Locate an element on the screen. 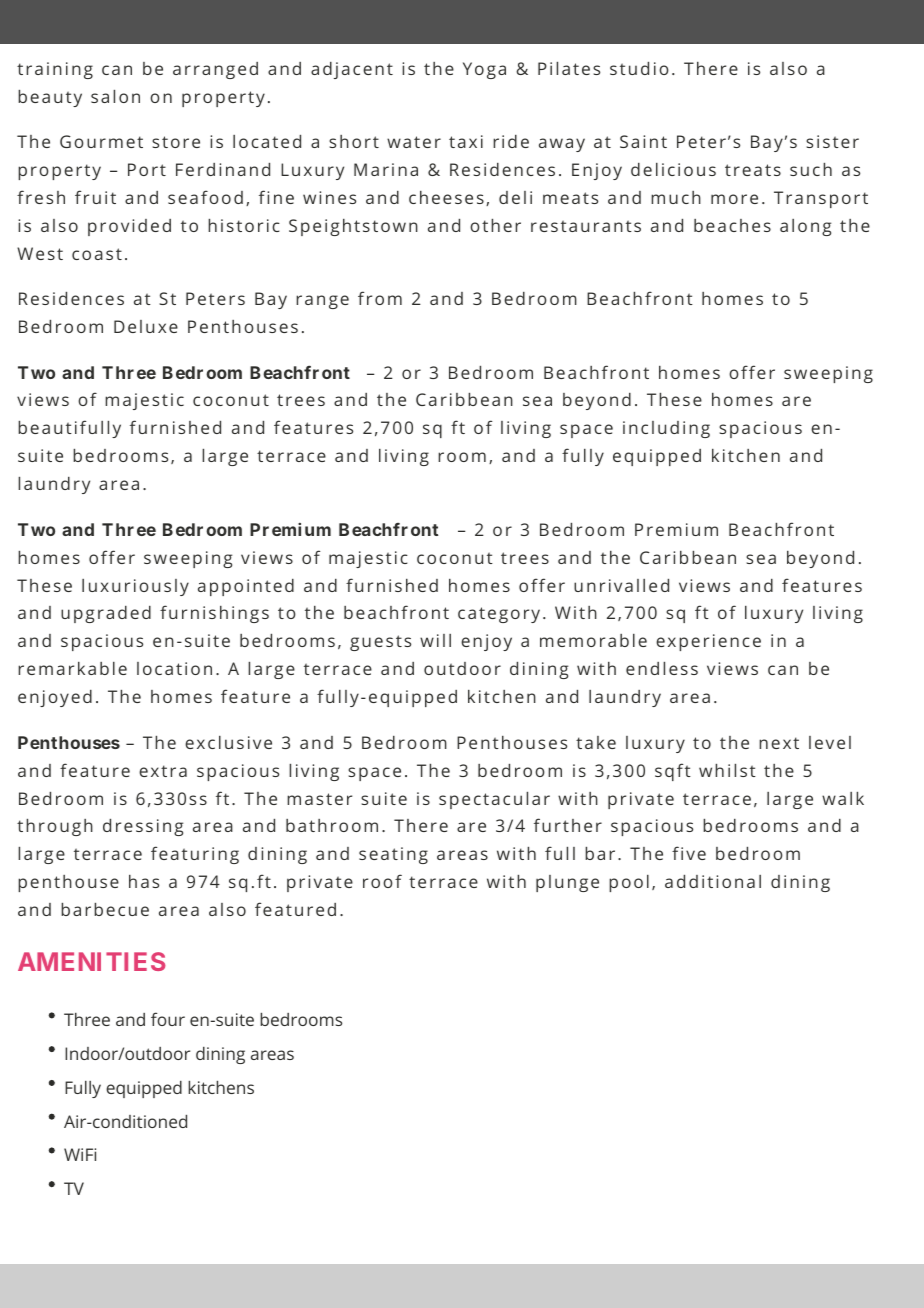  including is located at coordinates (666, 429).
